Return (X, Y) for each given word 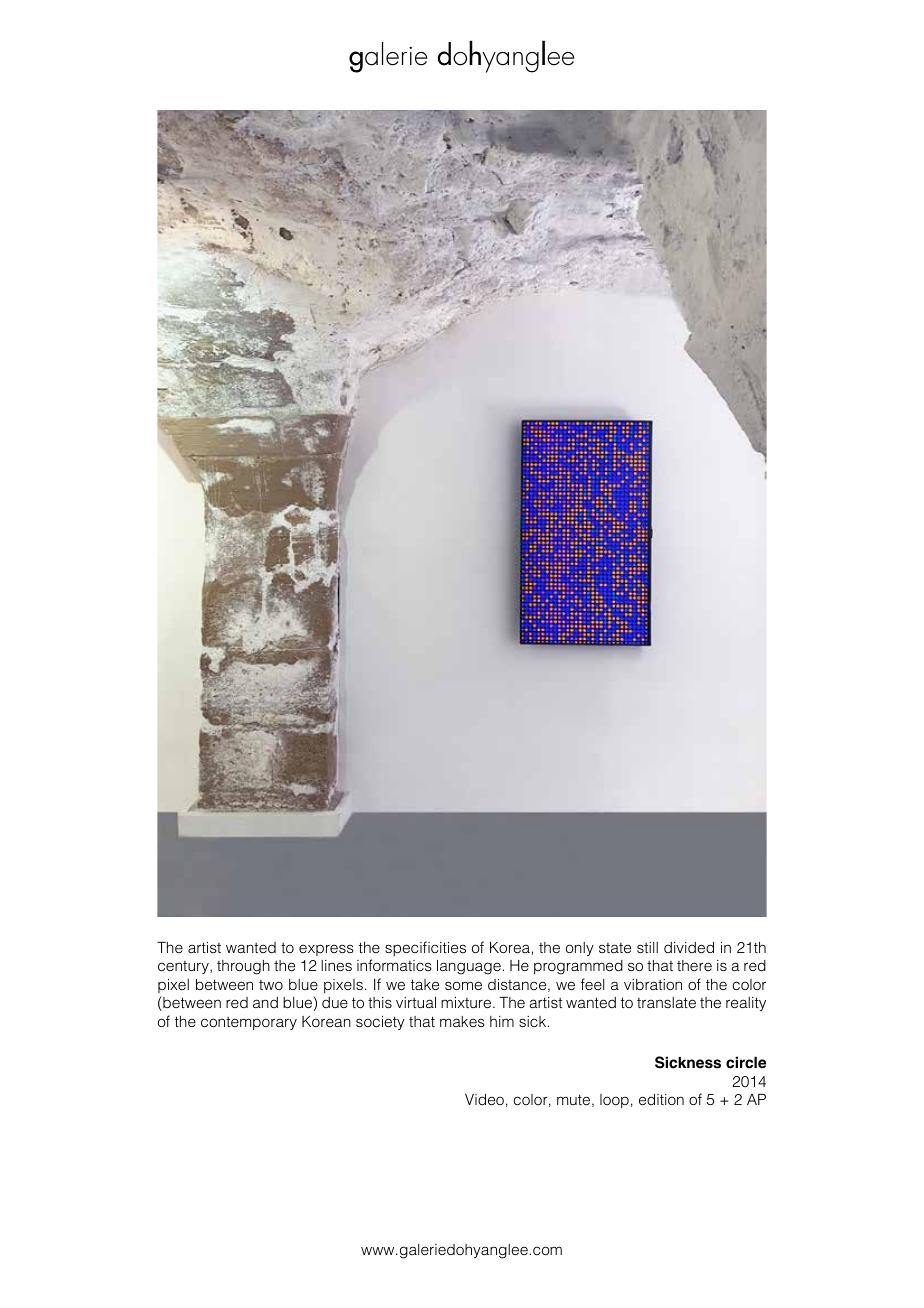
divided (689, 947)
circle (746, 1062)
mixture (467, 1002)
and (265, 1002)
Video (484, 1100)
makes (462, 1021)
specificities (425, 948)
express (326, 950)
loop (614, 1101)
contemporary (249, 1023)
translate (666, 1002)
